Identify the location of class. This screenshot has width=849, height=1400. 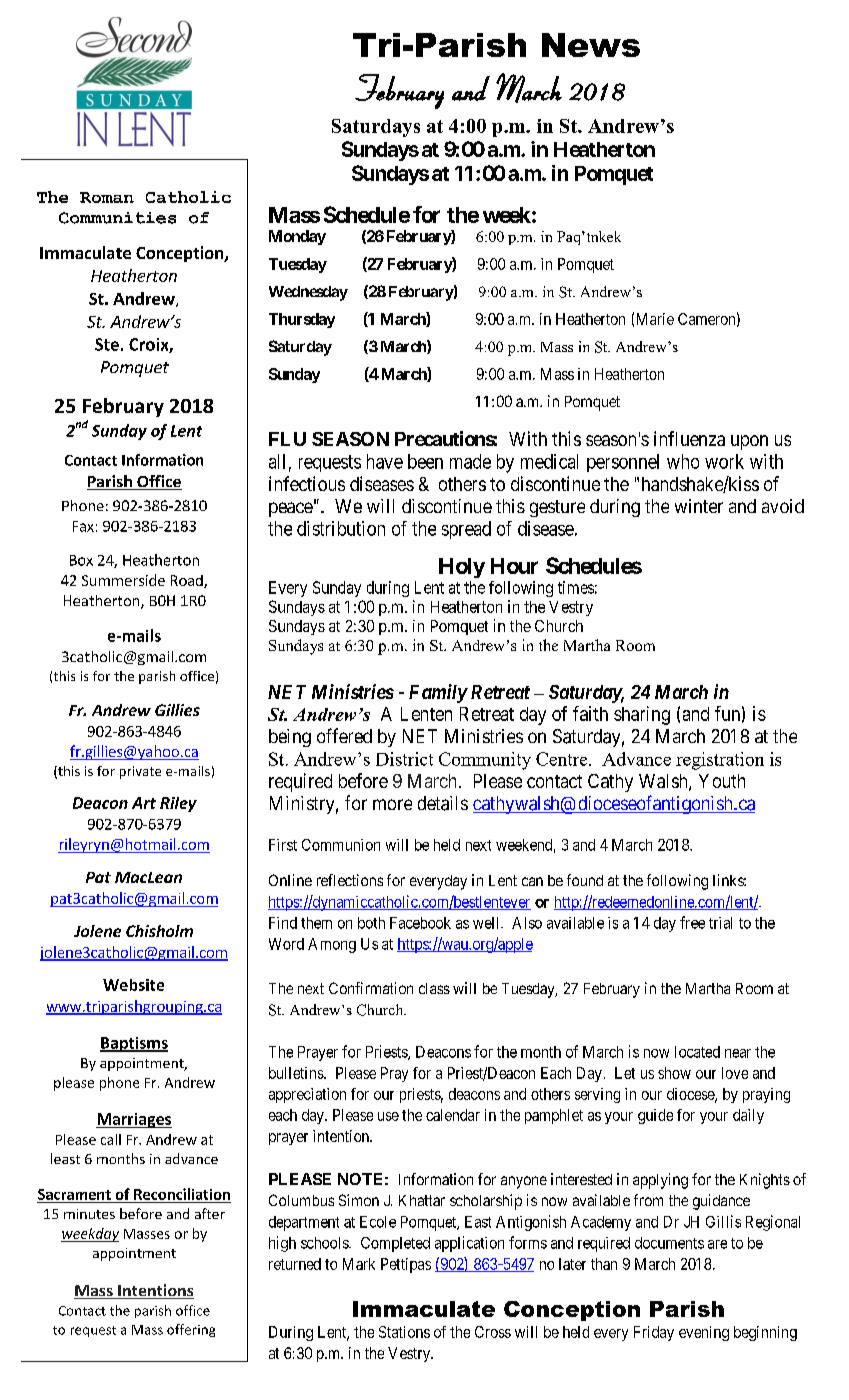
(434, 988).
